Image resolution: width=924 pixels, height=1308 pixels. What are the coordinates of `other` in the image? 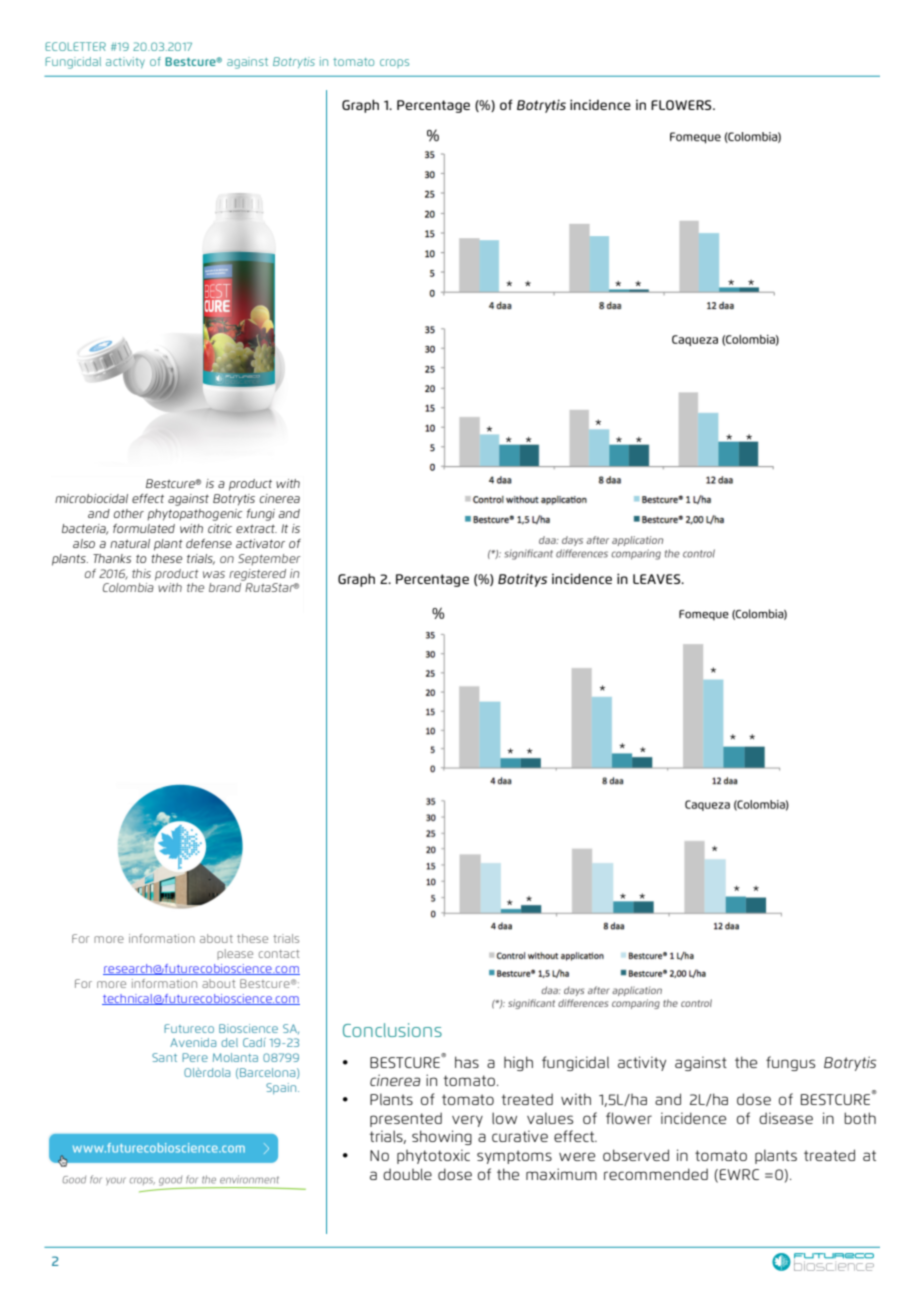 It's located at (129, 513).
